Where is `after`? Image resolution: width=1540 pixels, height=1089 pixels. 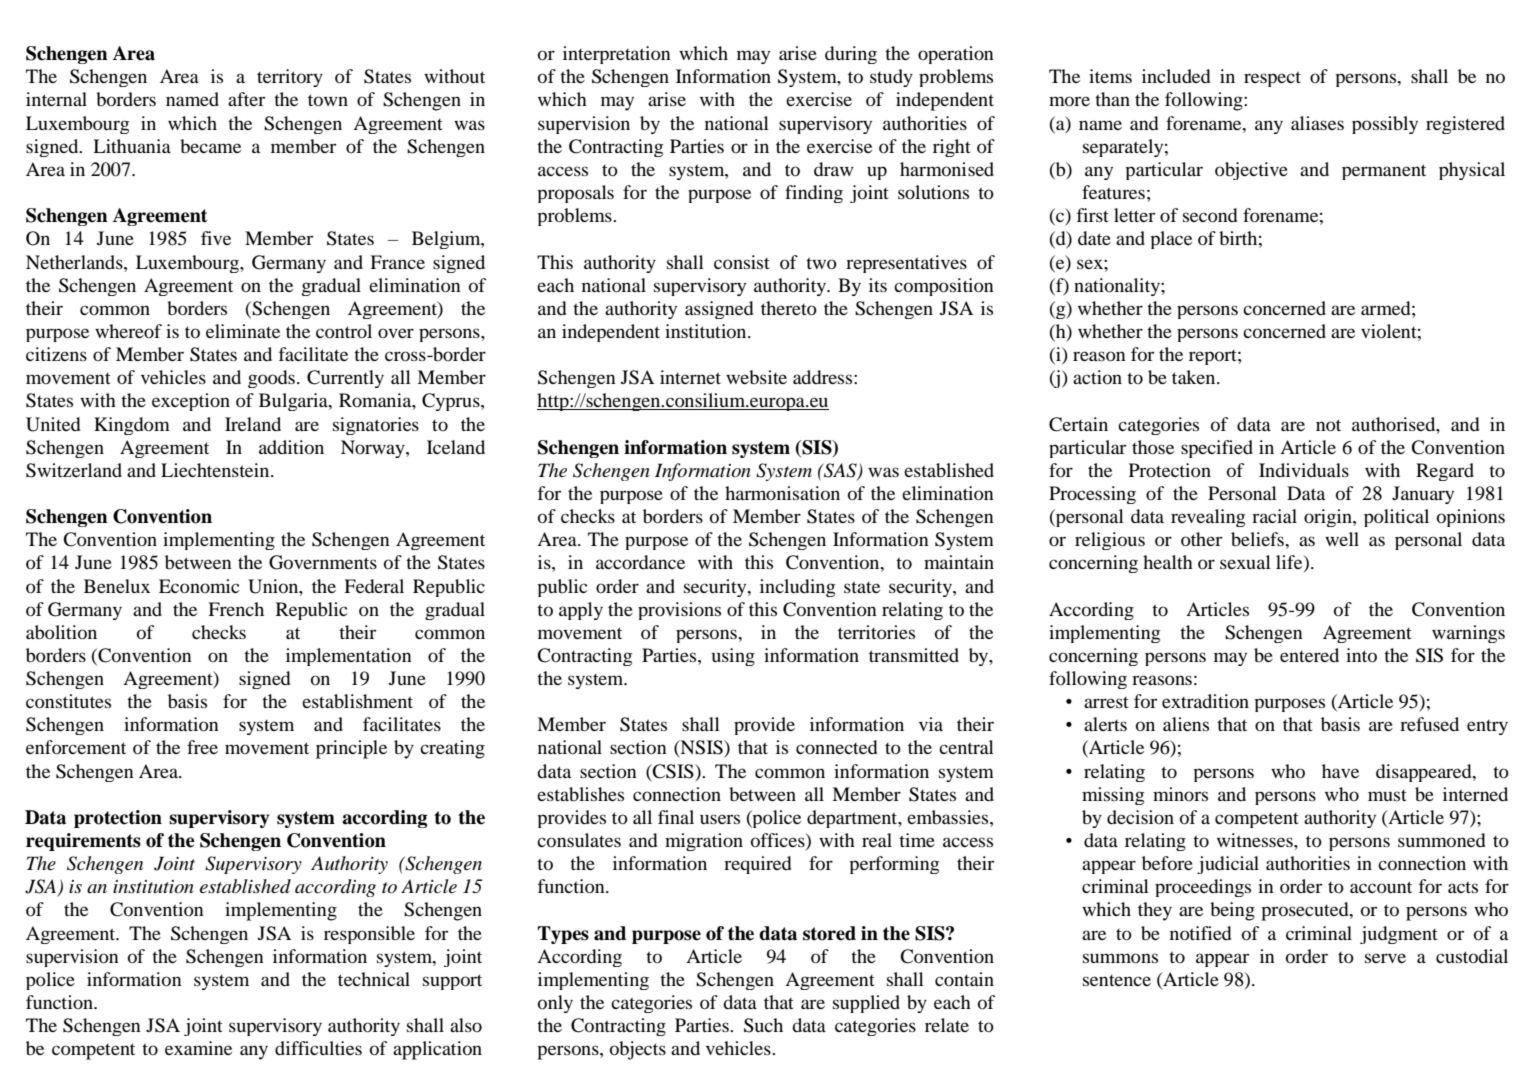 after is located at coordinates (246, 99).
